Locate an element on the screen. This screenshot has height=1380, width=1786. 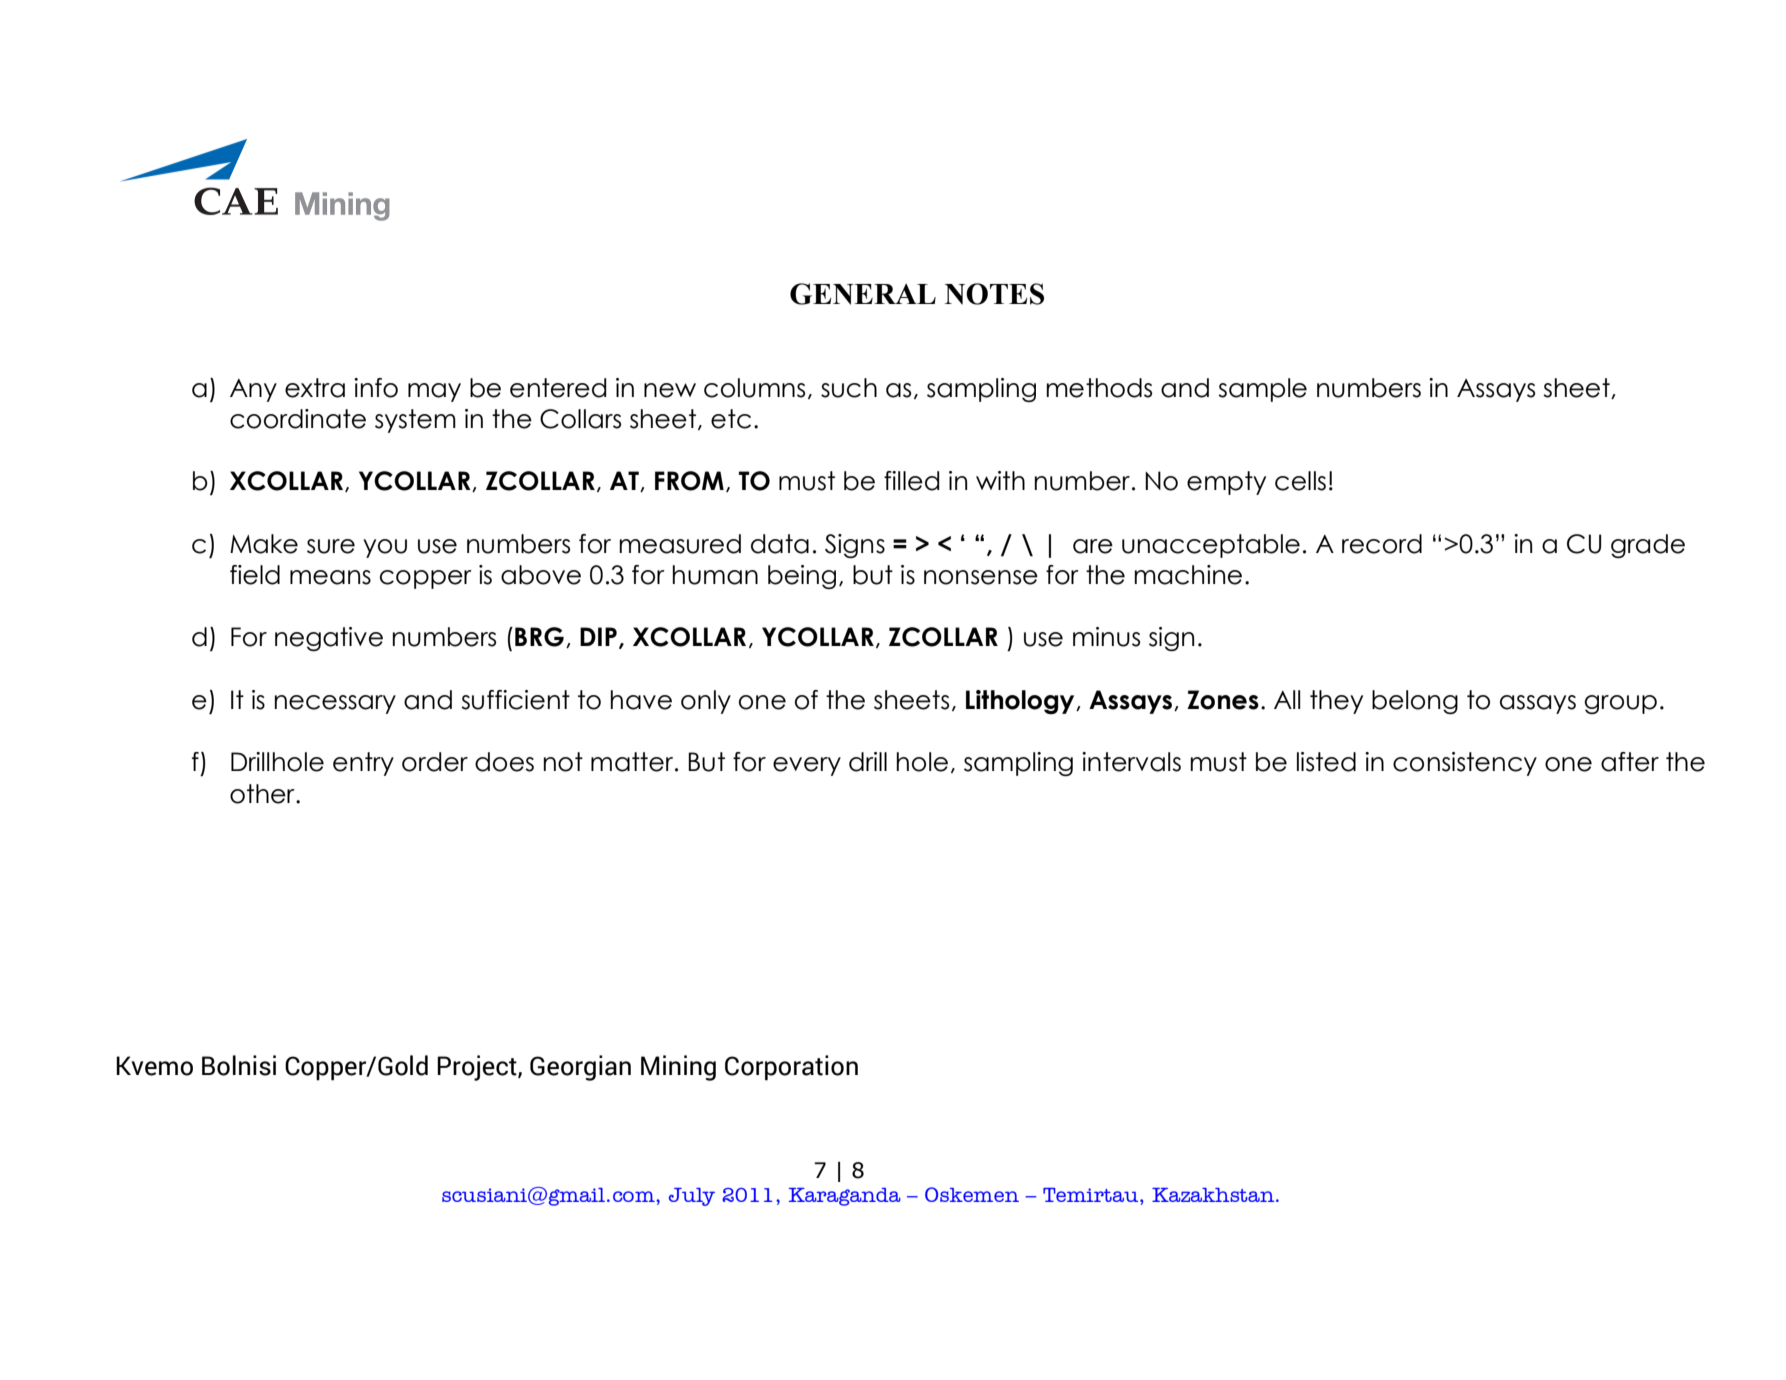
nonsense is located at coordinates (981, 577).
